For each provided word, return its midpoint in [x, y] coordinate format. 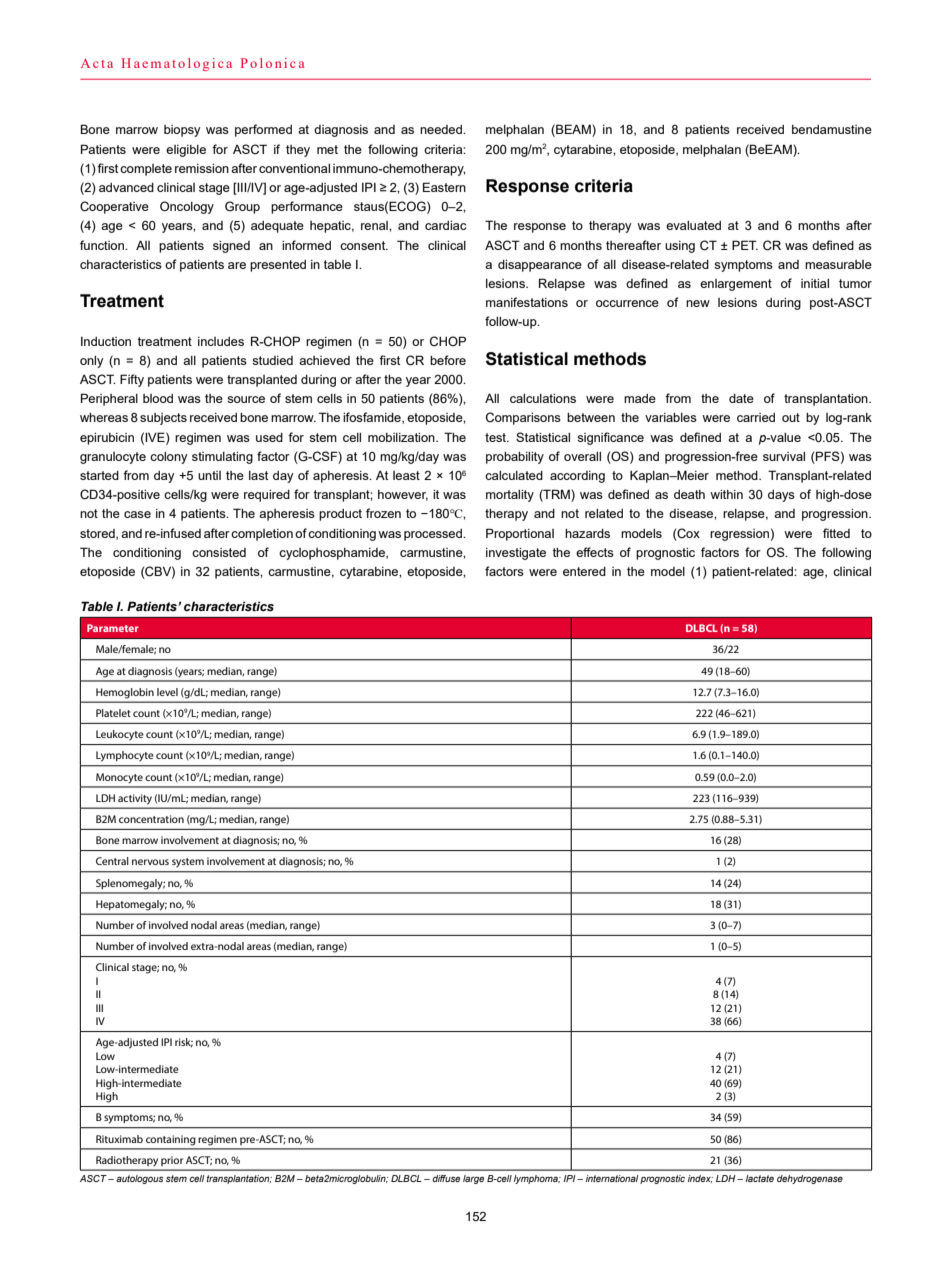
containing [171, 1140]
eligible [186, 151]
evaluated [693, 225]
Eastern [444, 187]
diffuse [446, 1178]
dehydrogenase [810, 1179]
